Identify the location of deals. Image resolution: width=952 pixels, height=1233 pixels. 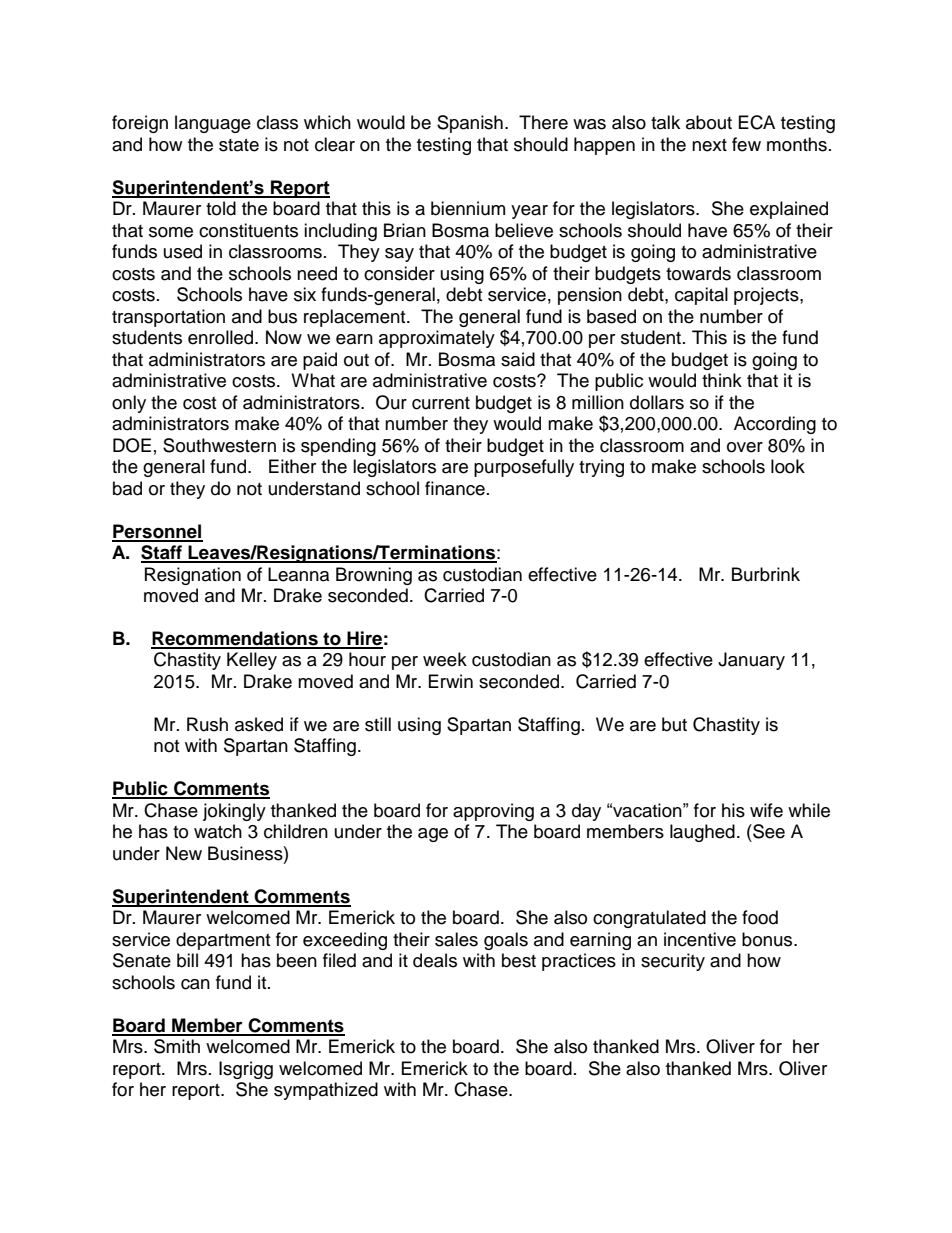
(435, 960).
